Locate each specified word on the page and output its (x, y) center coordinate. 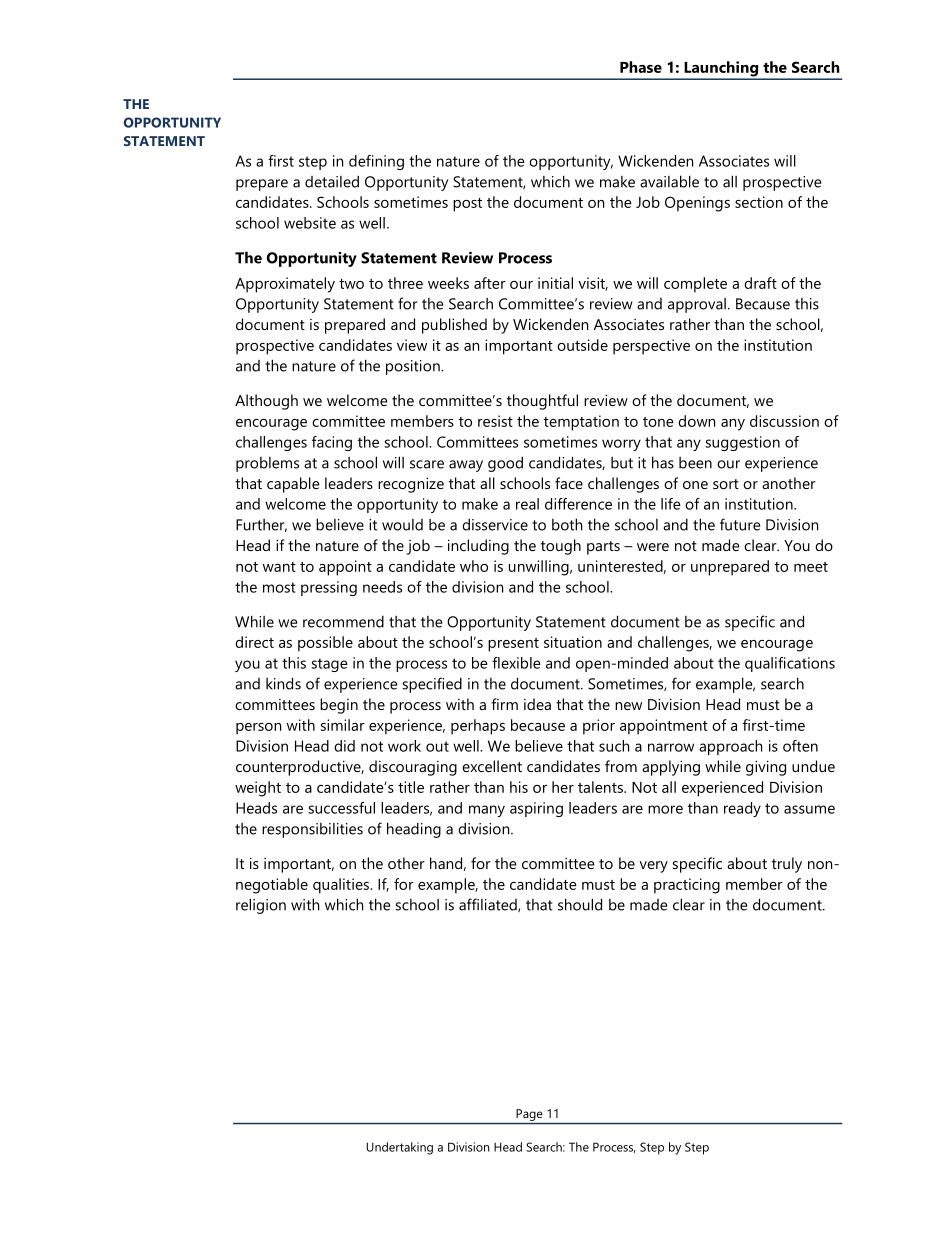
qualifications (790, 664)
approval (697, 305)
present (513, 645)
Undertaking (399, 1148)
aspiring (536, 809)
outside (582, 345)
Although (266, 402)
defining (376, 162)
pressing (329, 588)
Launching (721, 70)
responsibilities (312, 830)
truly (787, 865)
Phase (641, 67)
